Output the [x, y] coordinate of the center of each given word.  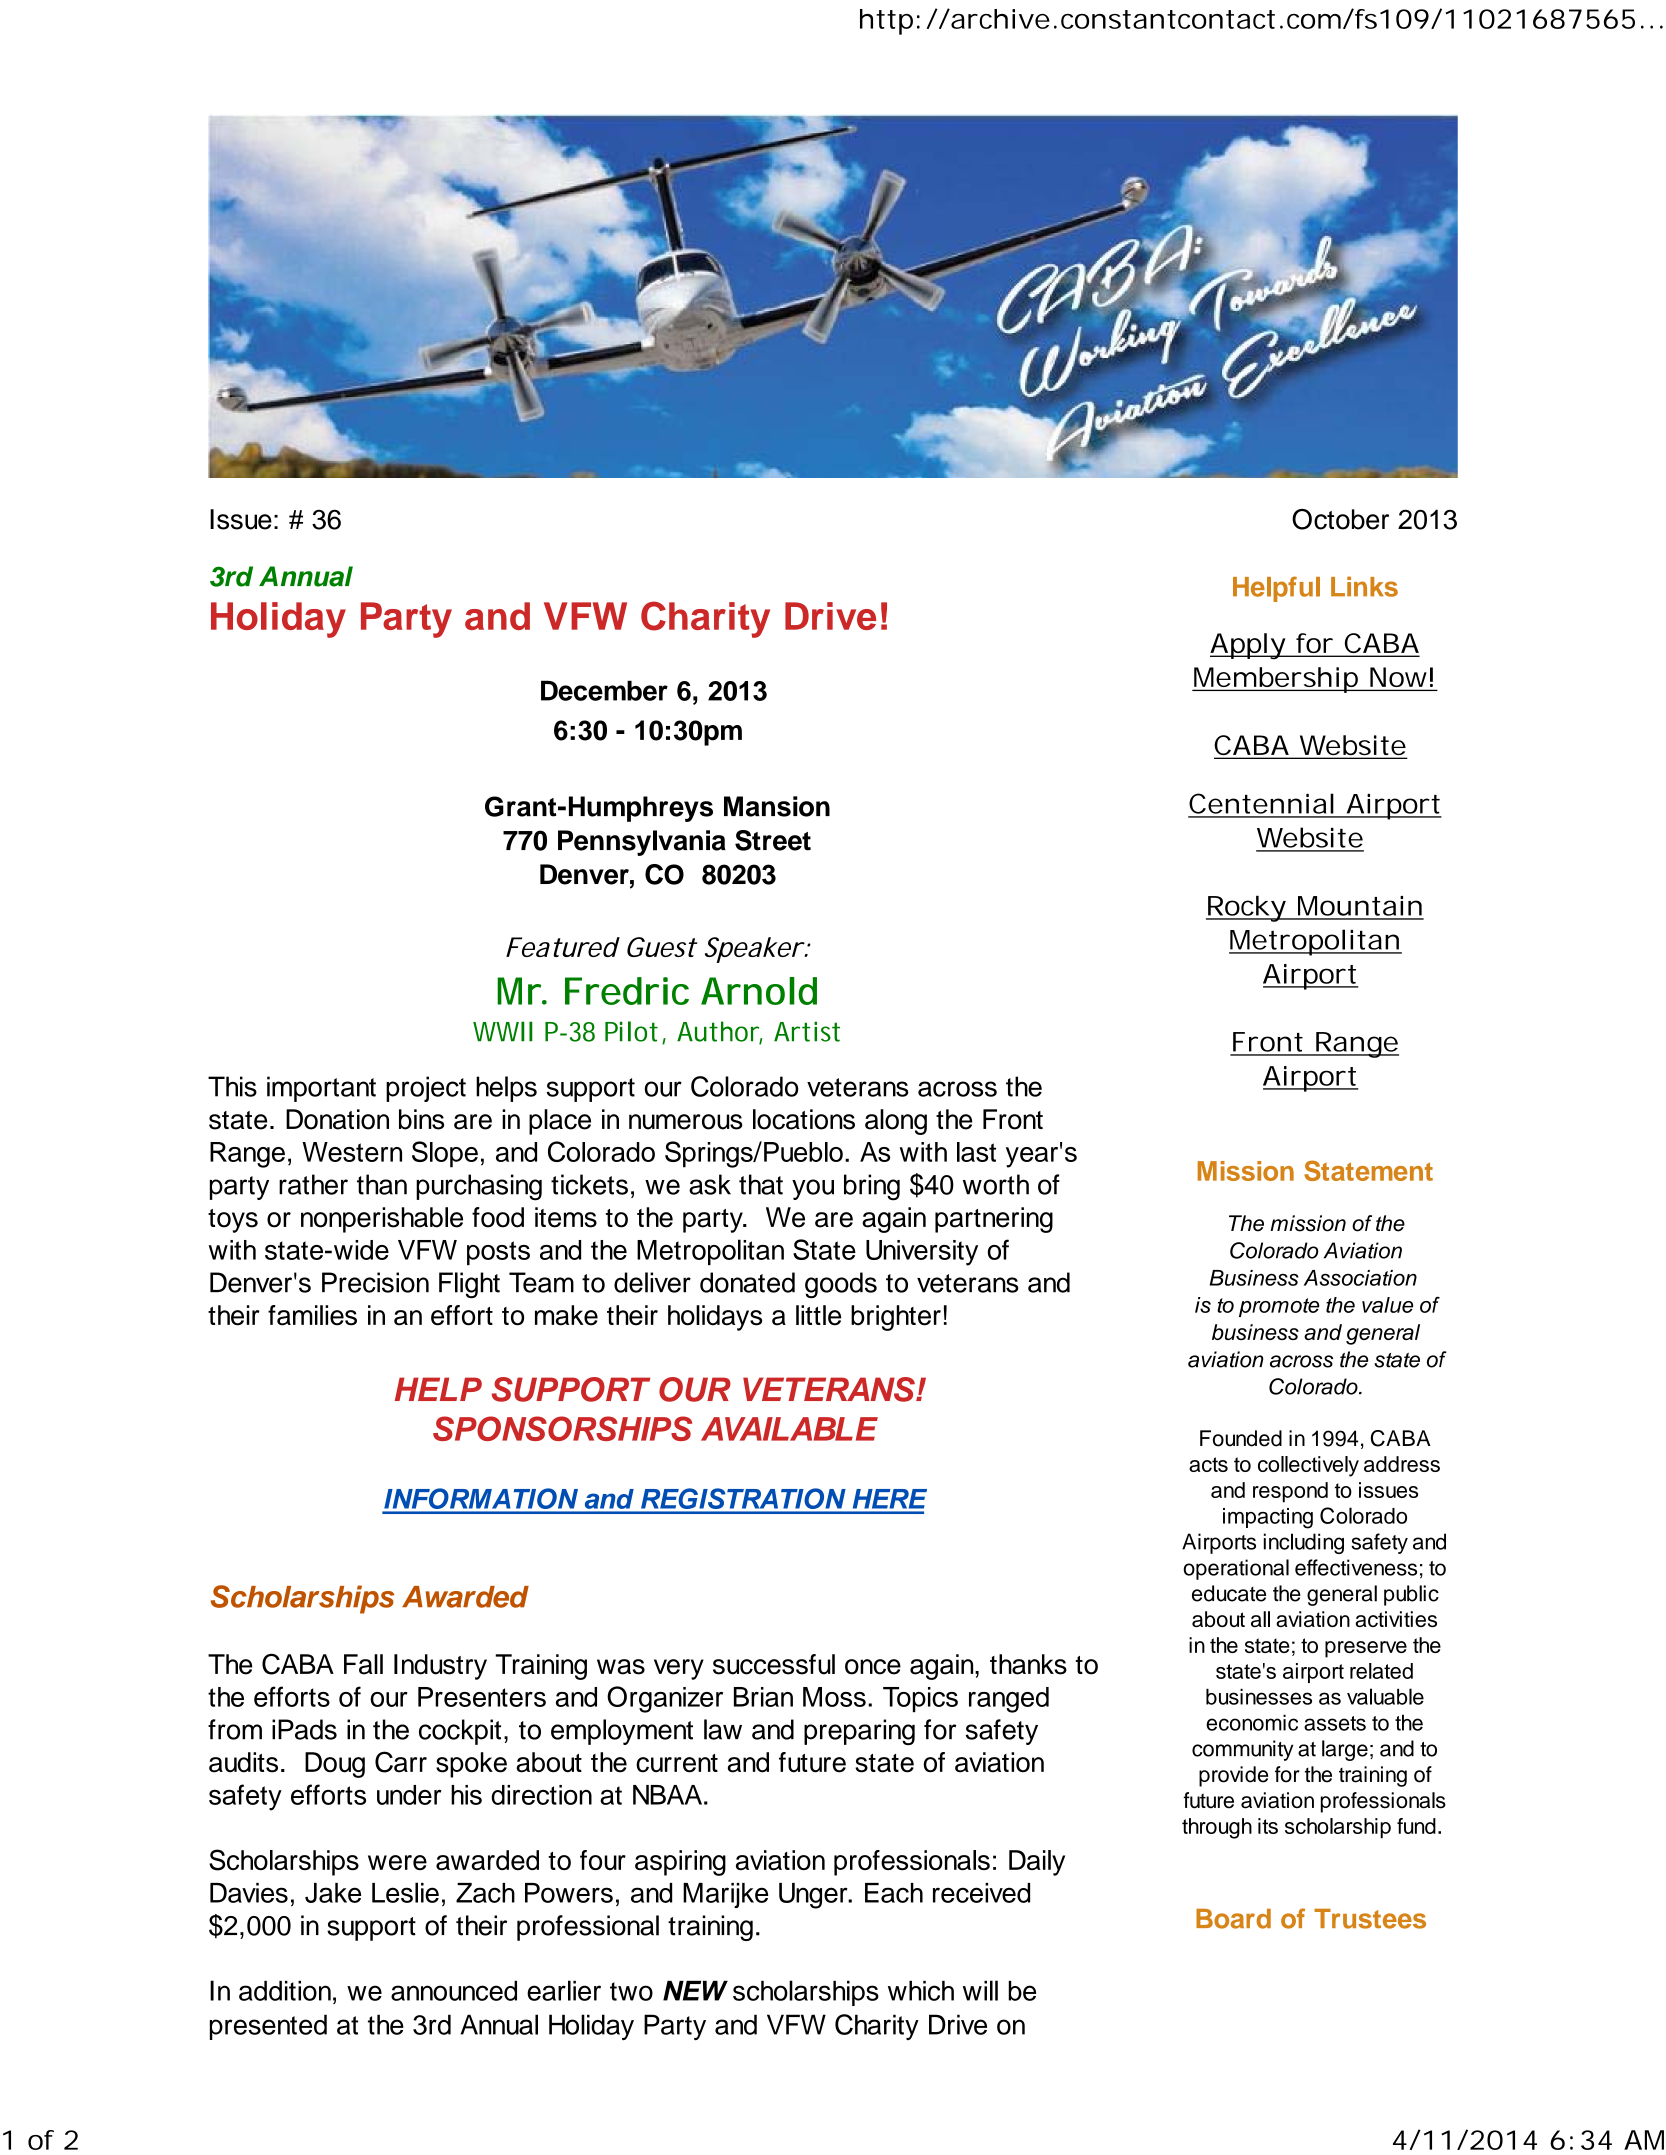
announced [454, 1991]
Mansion [777, 806]
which [921, 1991]
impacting [1268, 1518]
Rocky [1246, 908]
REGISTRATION [743, 1498]
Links [1364, 586]
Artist [807, 1031]
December [604, 690]
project [426, 1089]
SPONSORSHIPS [562, 1428]
